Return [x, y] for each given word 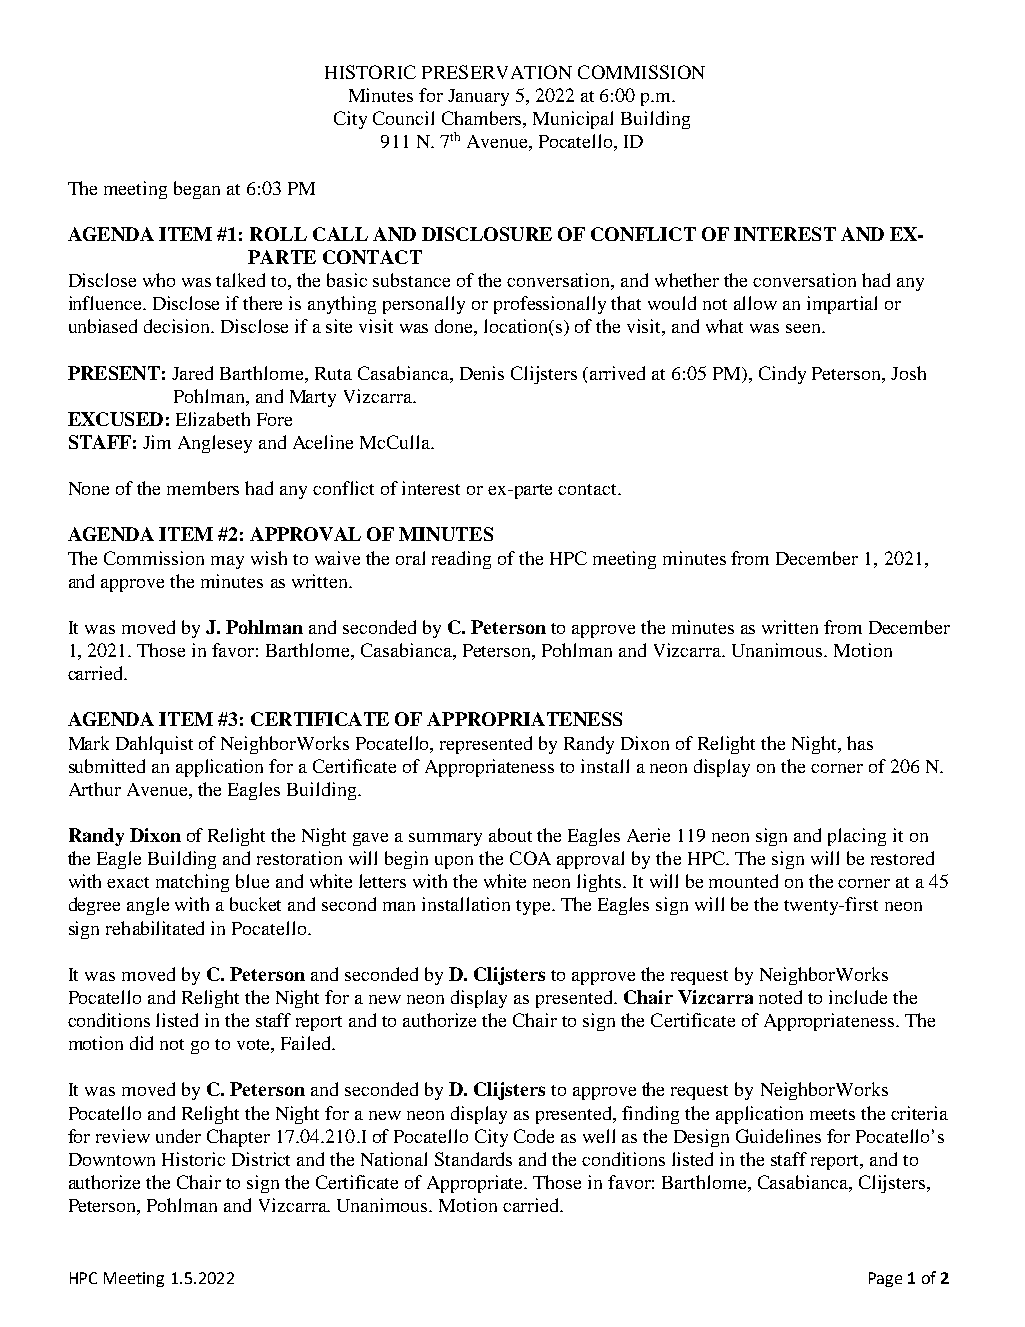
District [261, 1159]
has [860, 743]
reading [461, 560]
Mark [89, 743]
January [478, 97]
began [197, 190]
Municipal [573, 120]
